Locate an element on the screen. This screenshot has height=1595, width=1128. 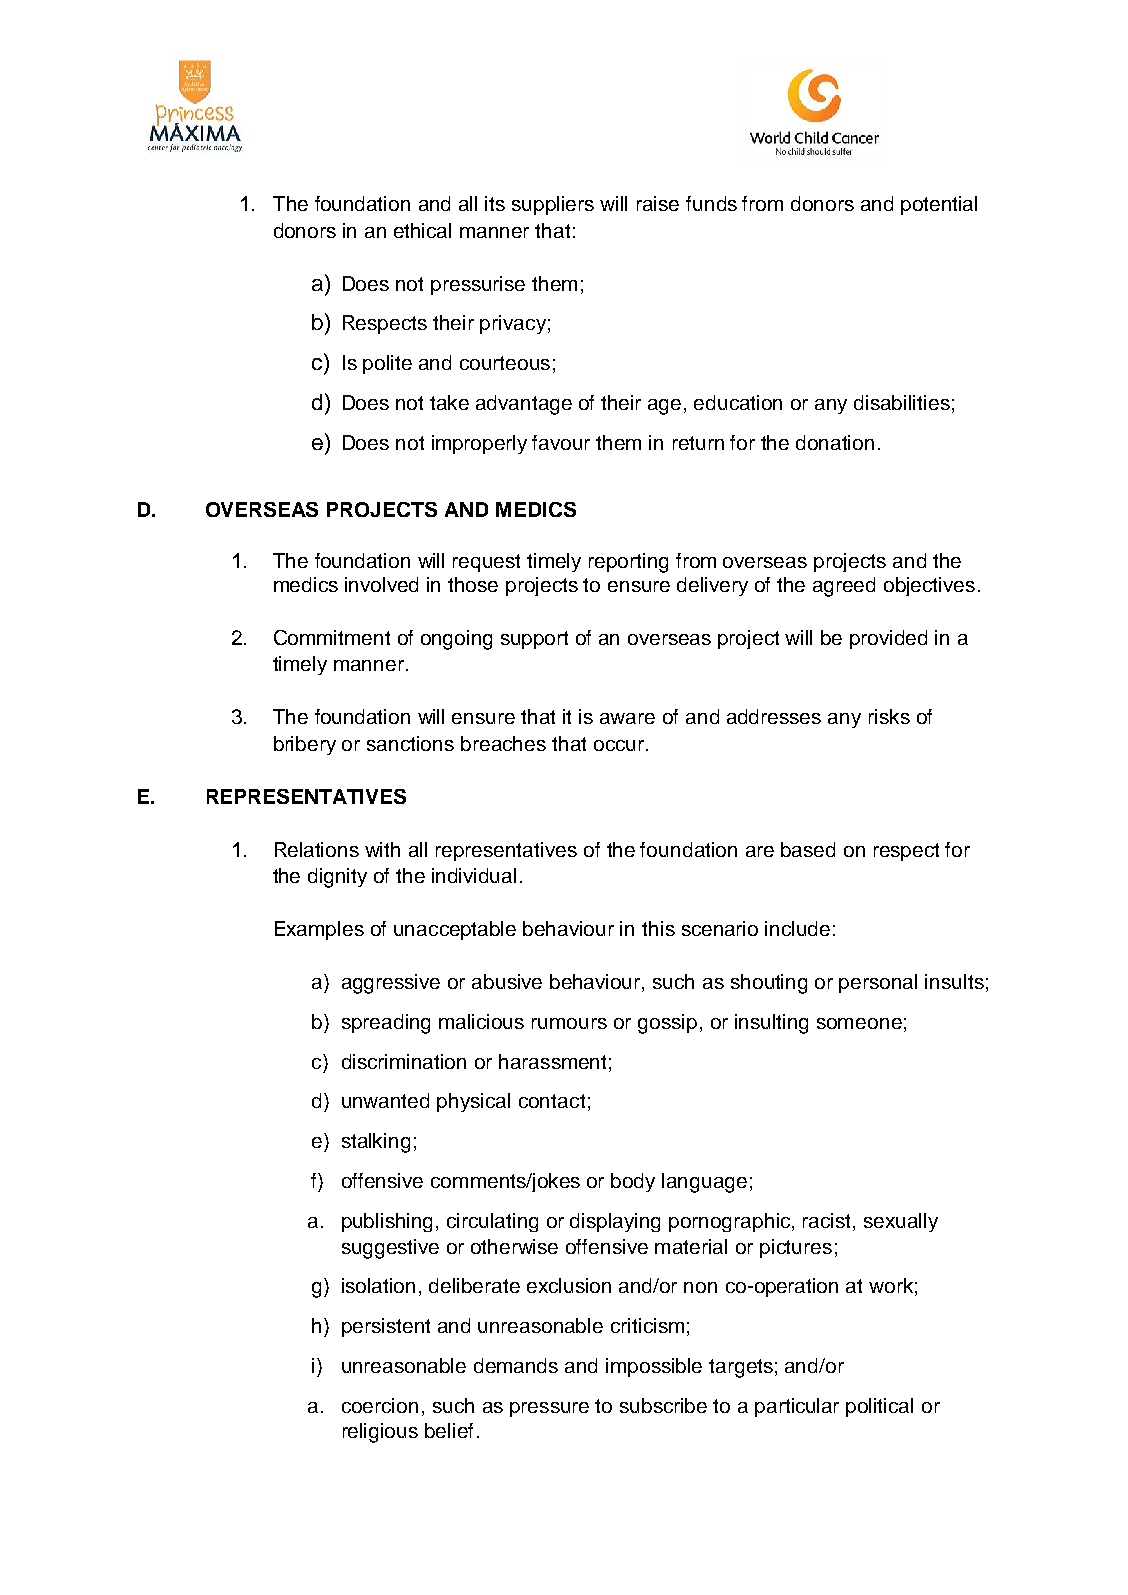
ethical is located at coordinates (422, 230).
